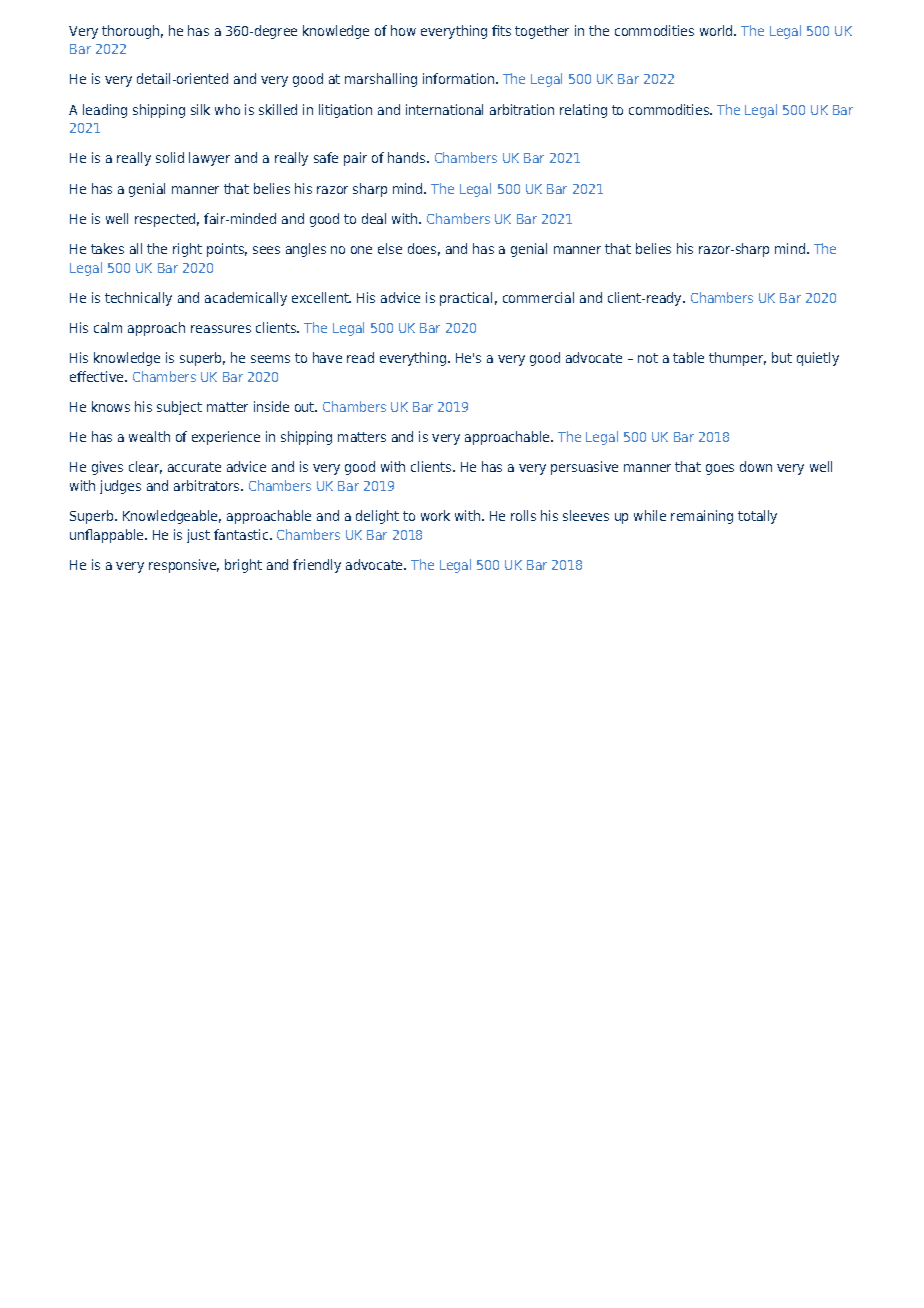 This image has width=924, height=1308. I want to click on practical, so click(466, 299).
